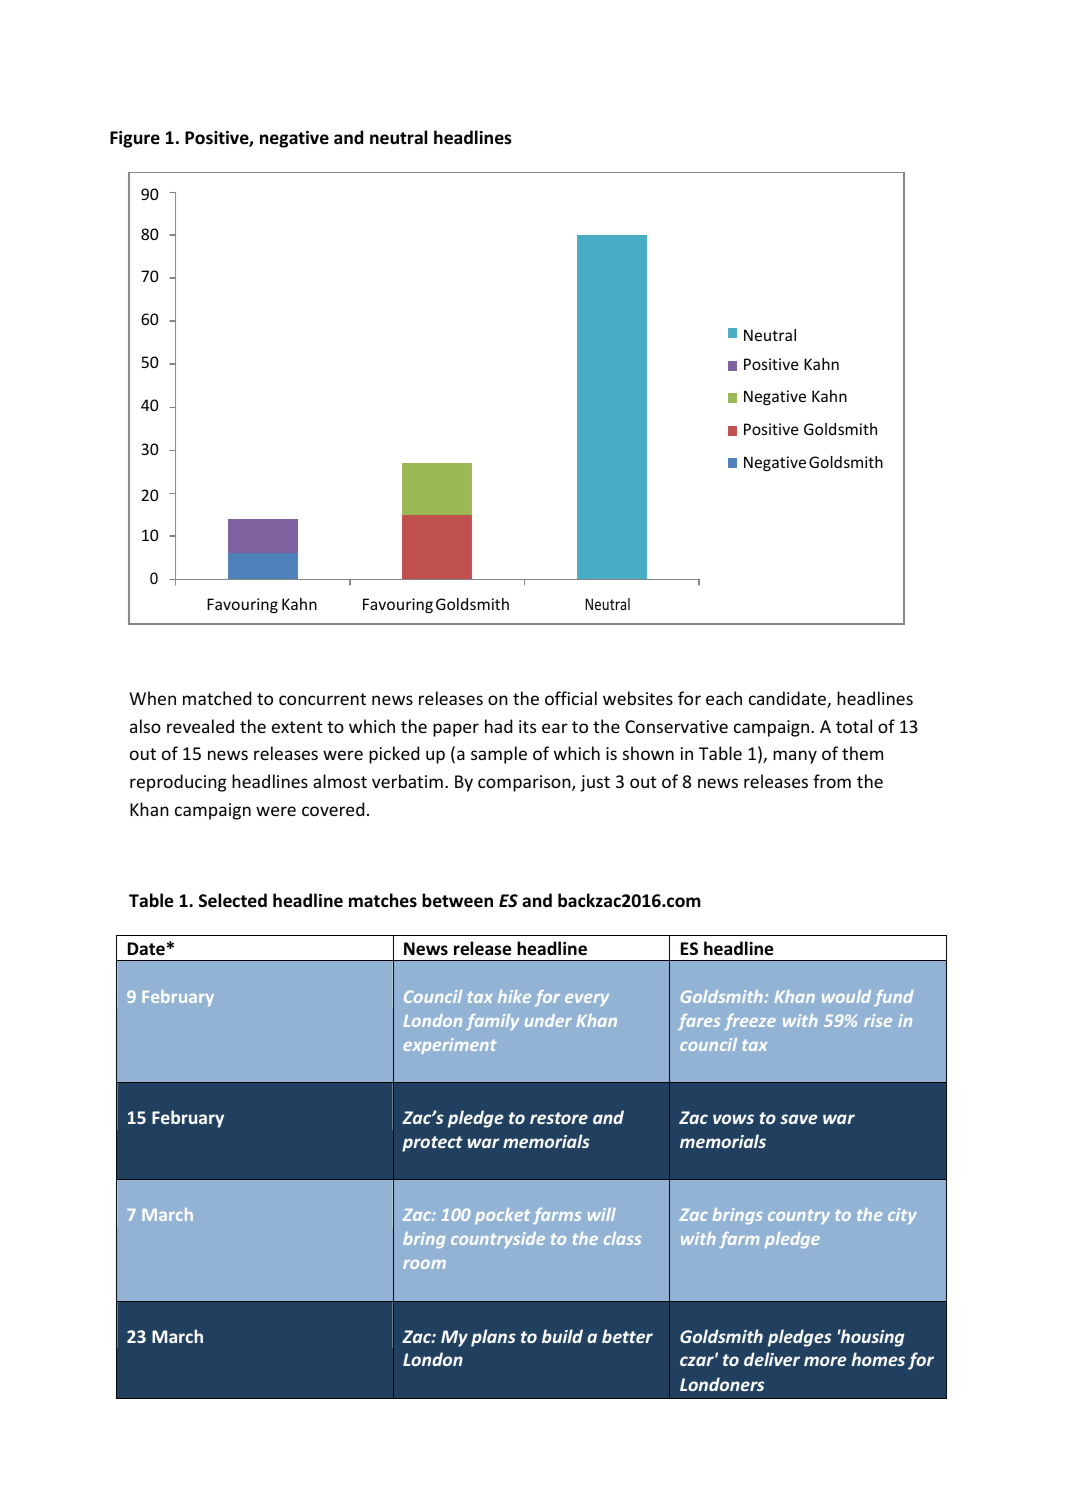 This screenshot has height=1512, width=1070. Describe the element at coordinates (499, 755) in the screenshot. I see `sample` at that location.
